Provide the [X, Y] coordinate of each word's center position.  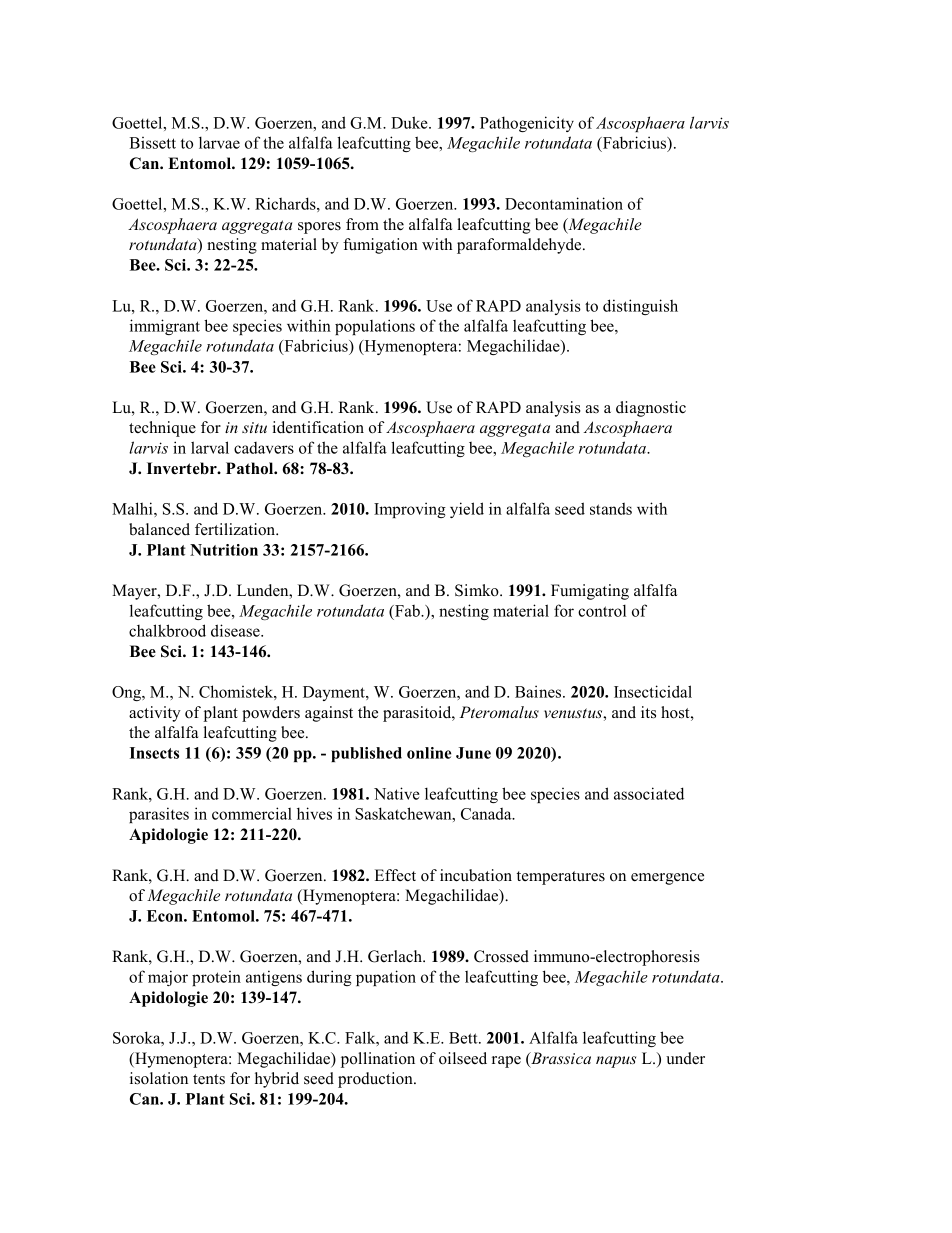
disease [236, 630]
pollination [378, 1060]
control [602, 610]
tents [209, 1079]
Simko [478, 590]
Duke [410, 122]
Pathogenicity [527, 124]
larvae [219, 142]
